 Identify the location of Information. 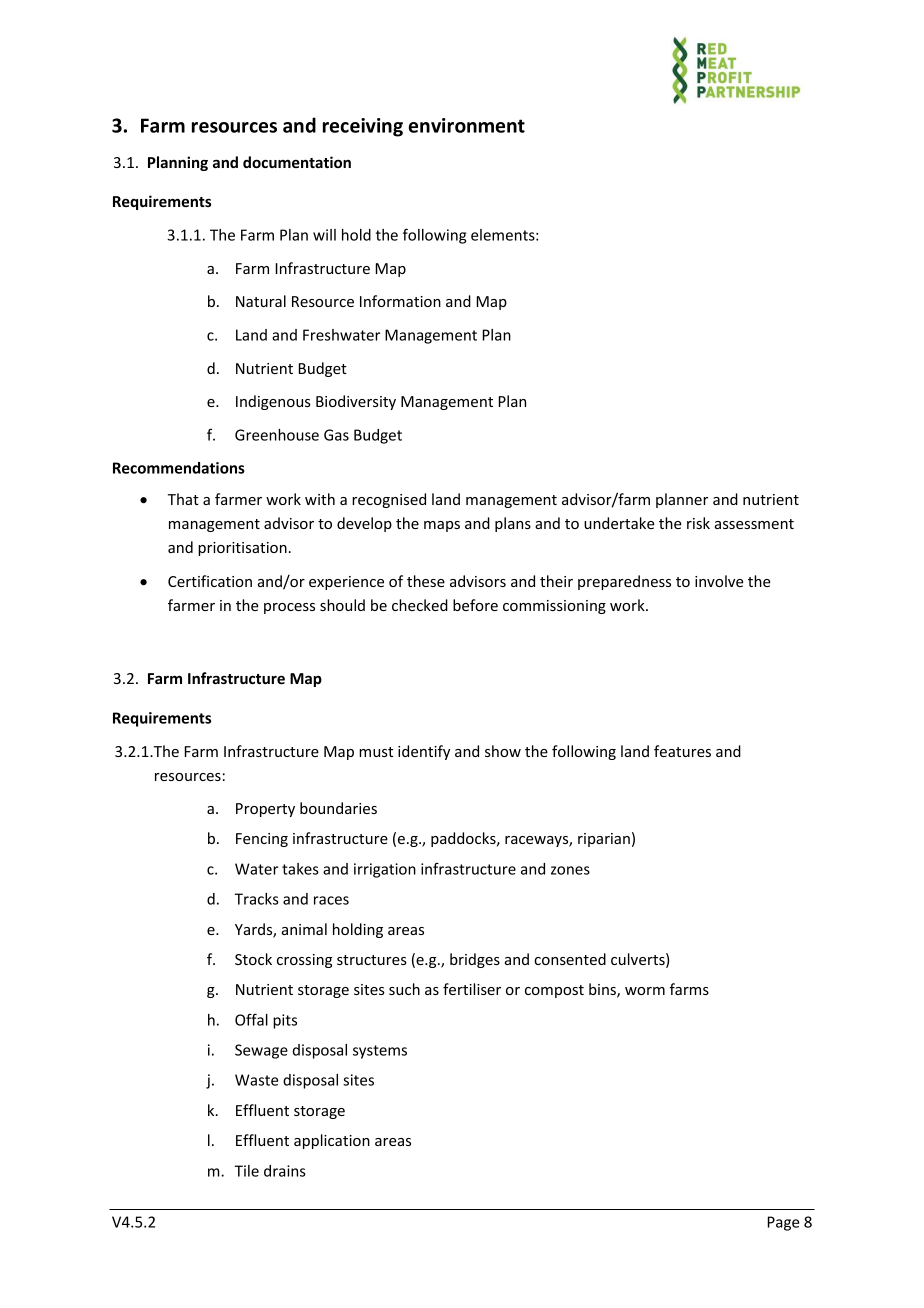
(400, 301).
